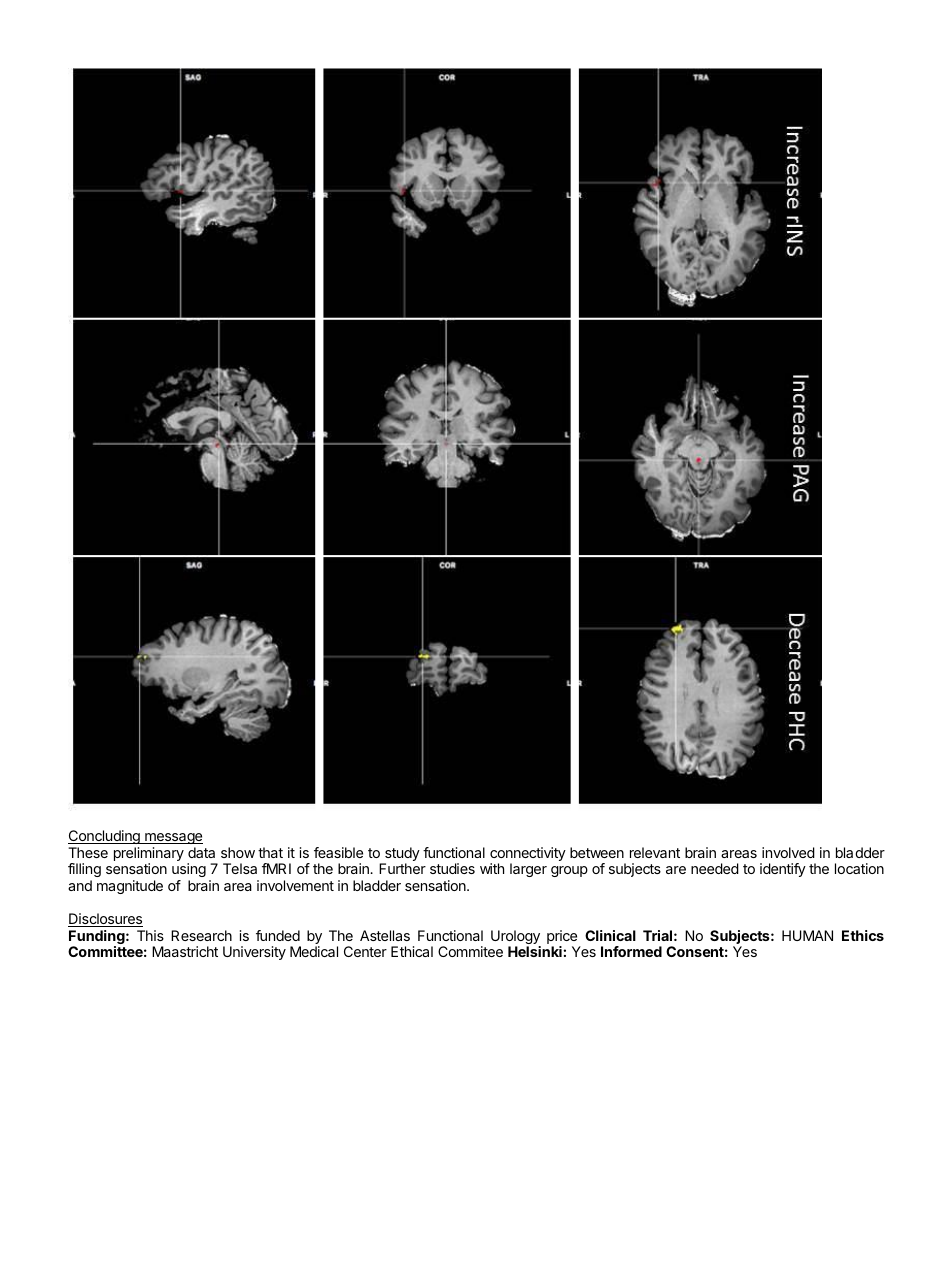 The width and height of the image is (952, 1270). What do you see at coordinates (173, 838) in the image?
I see `message` at bounding box center [173, 838].
